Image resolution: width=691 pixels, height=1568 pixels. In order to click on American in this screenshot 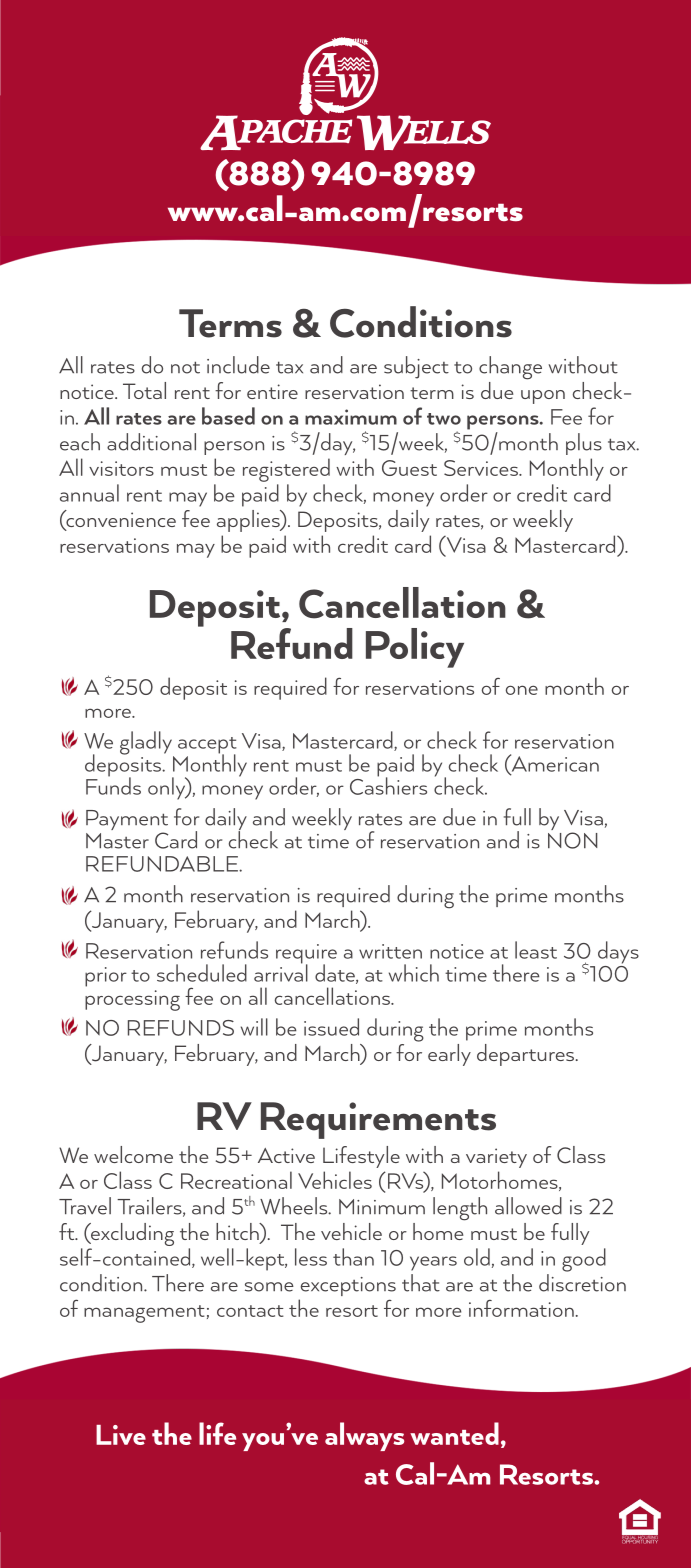, I will do `click(554, 764)`.
